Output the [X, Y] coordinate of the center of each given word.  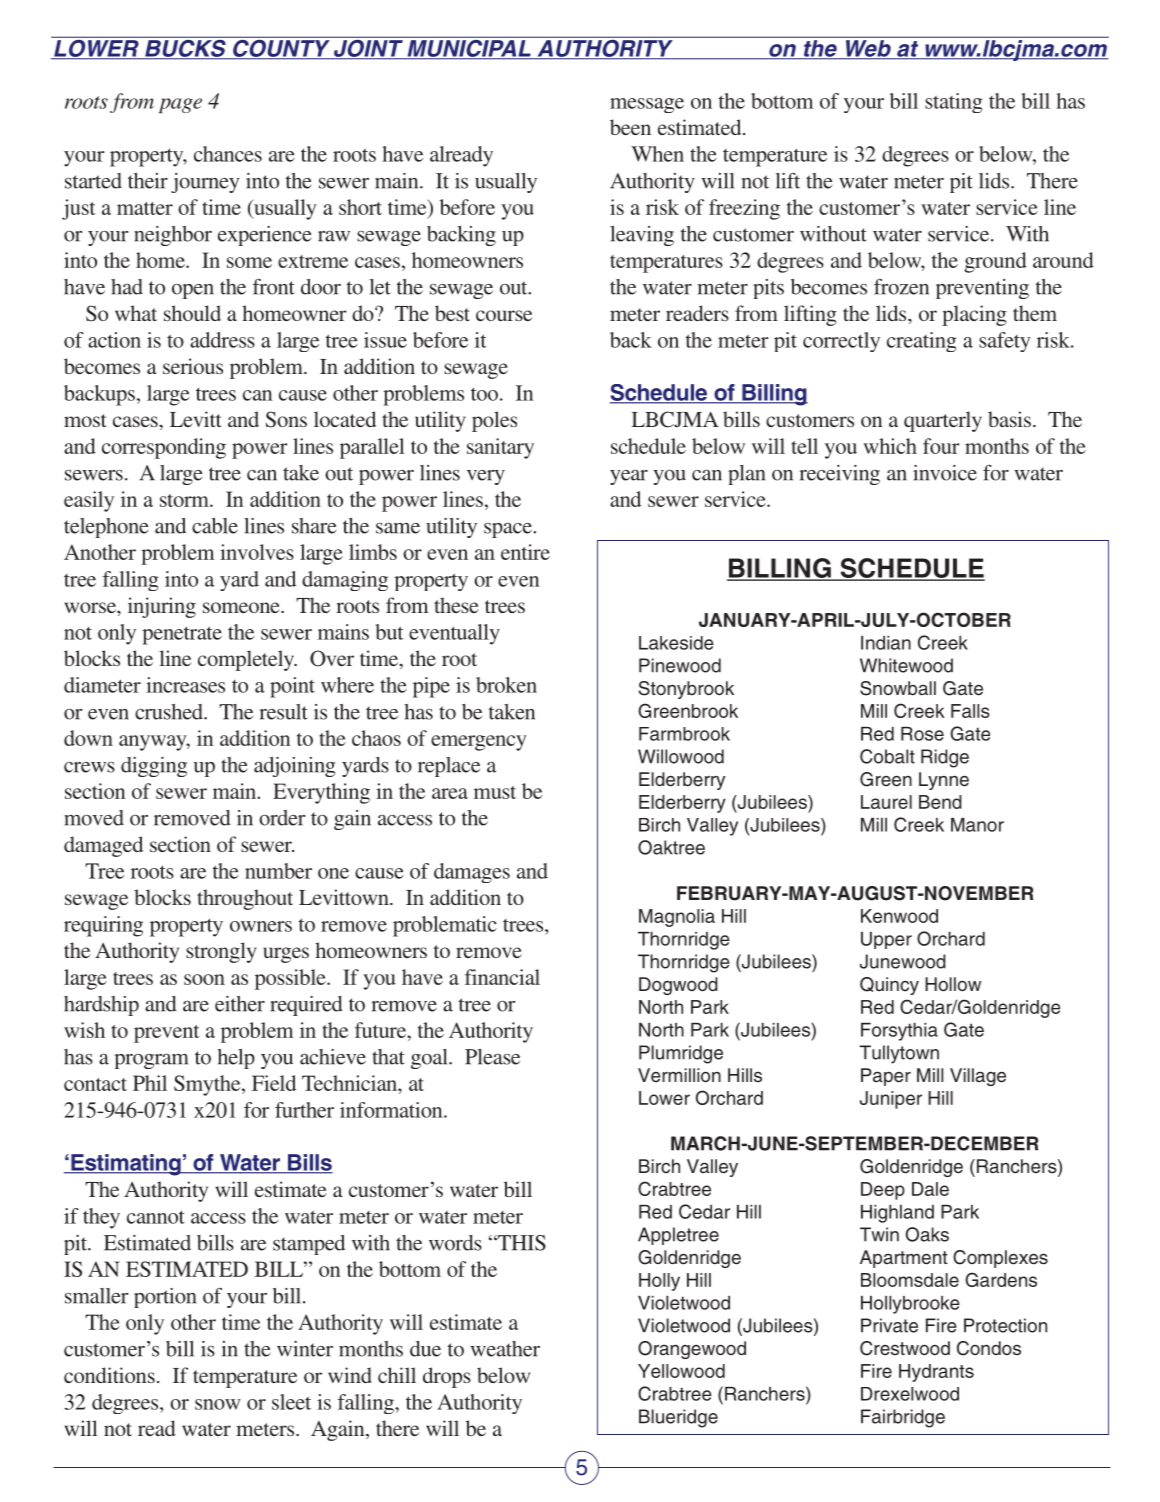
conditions [109, 1375]
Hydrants [936, 1373]
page [180, 105]
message [647, 105]
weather [505, 1349]
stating [954, 103]
